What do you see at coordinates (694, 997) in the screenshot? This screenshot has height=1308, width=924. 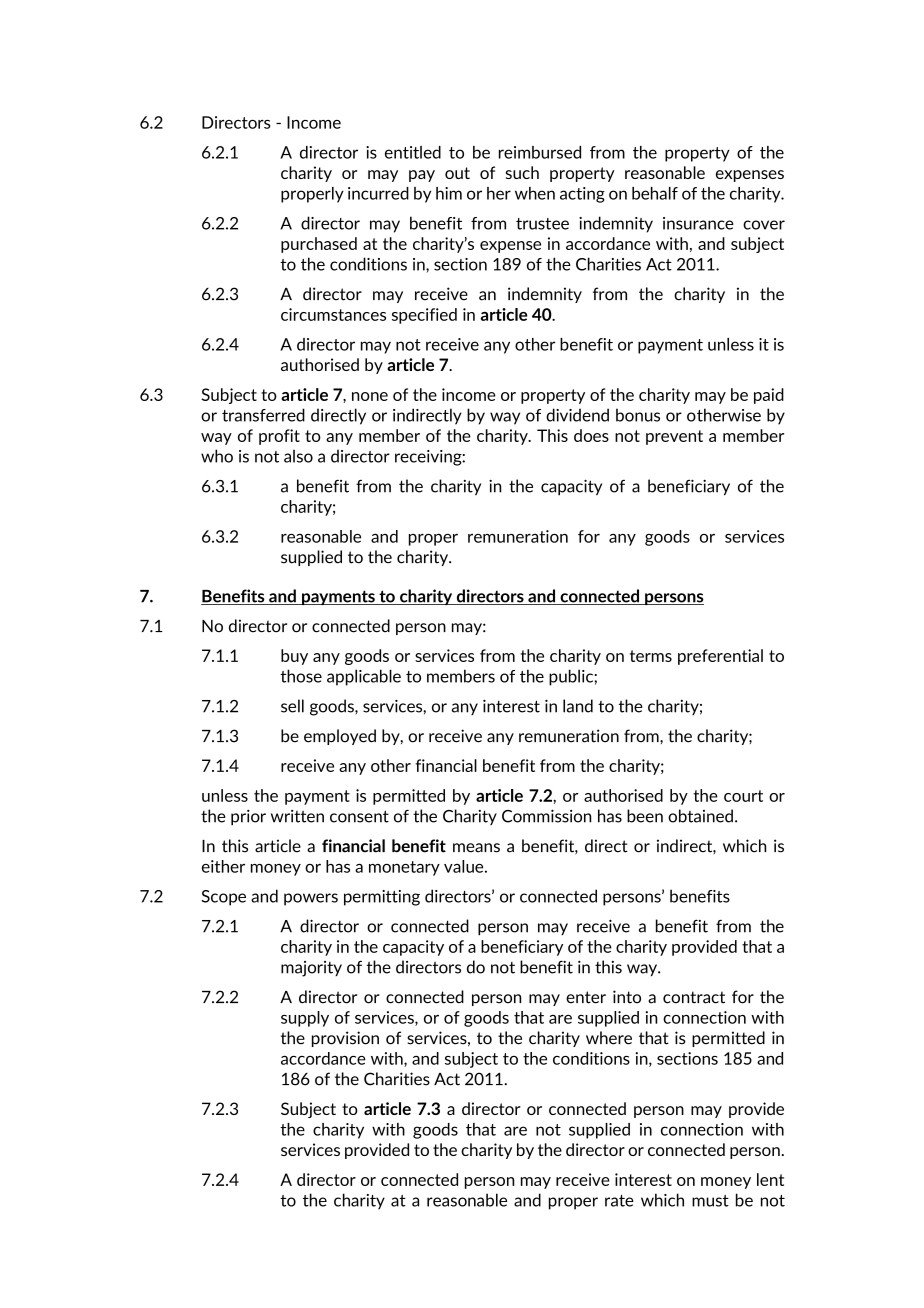 I see `contract` at bounding box center [694, 997].
